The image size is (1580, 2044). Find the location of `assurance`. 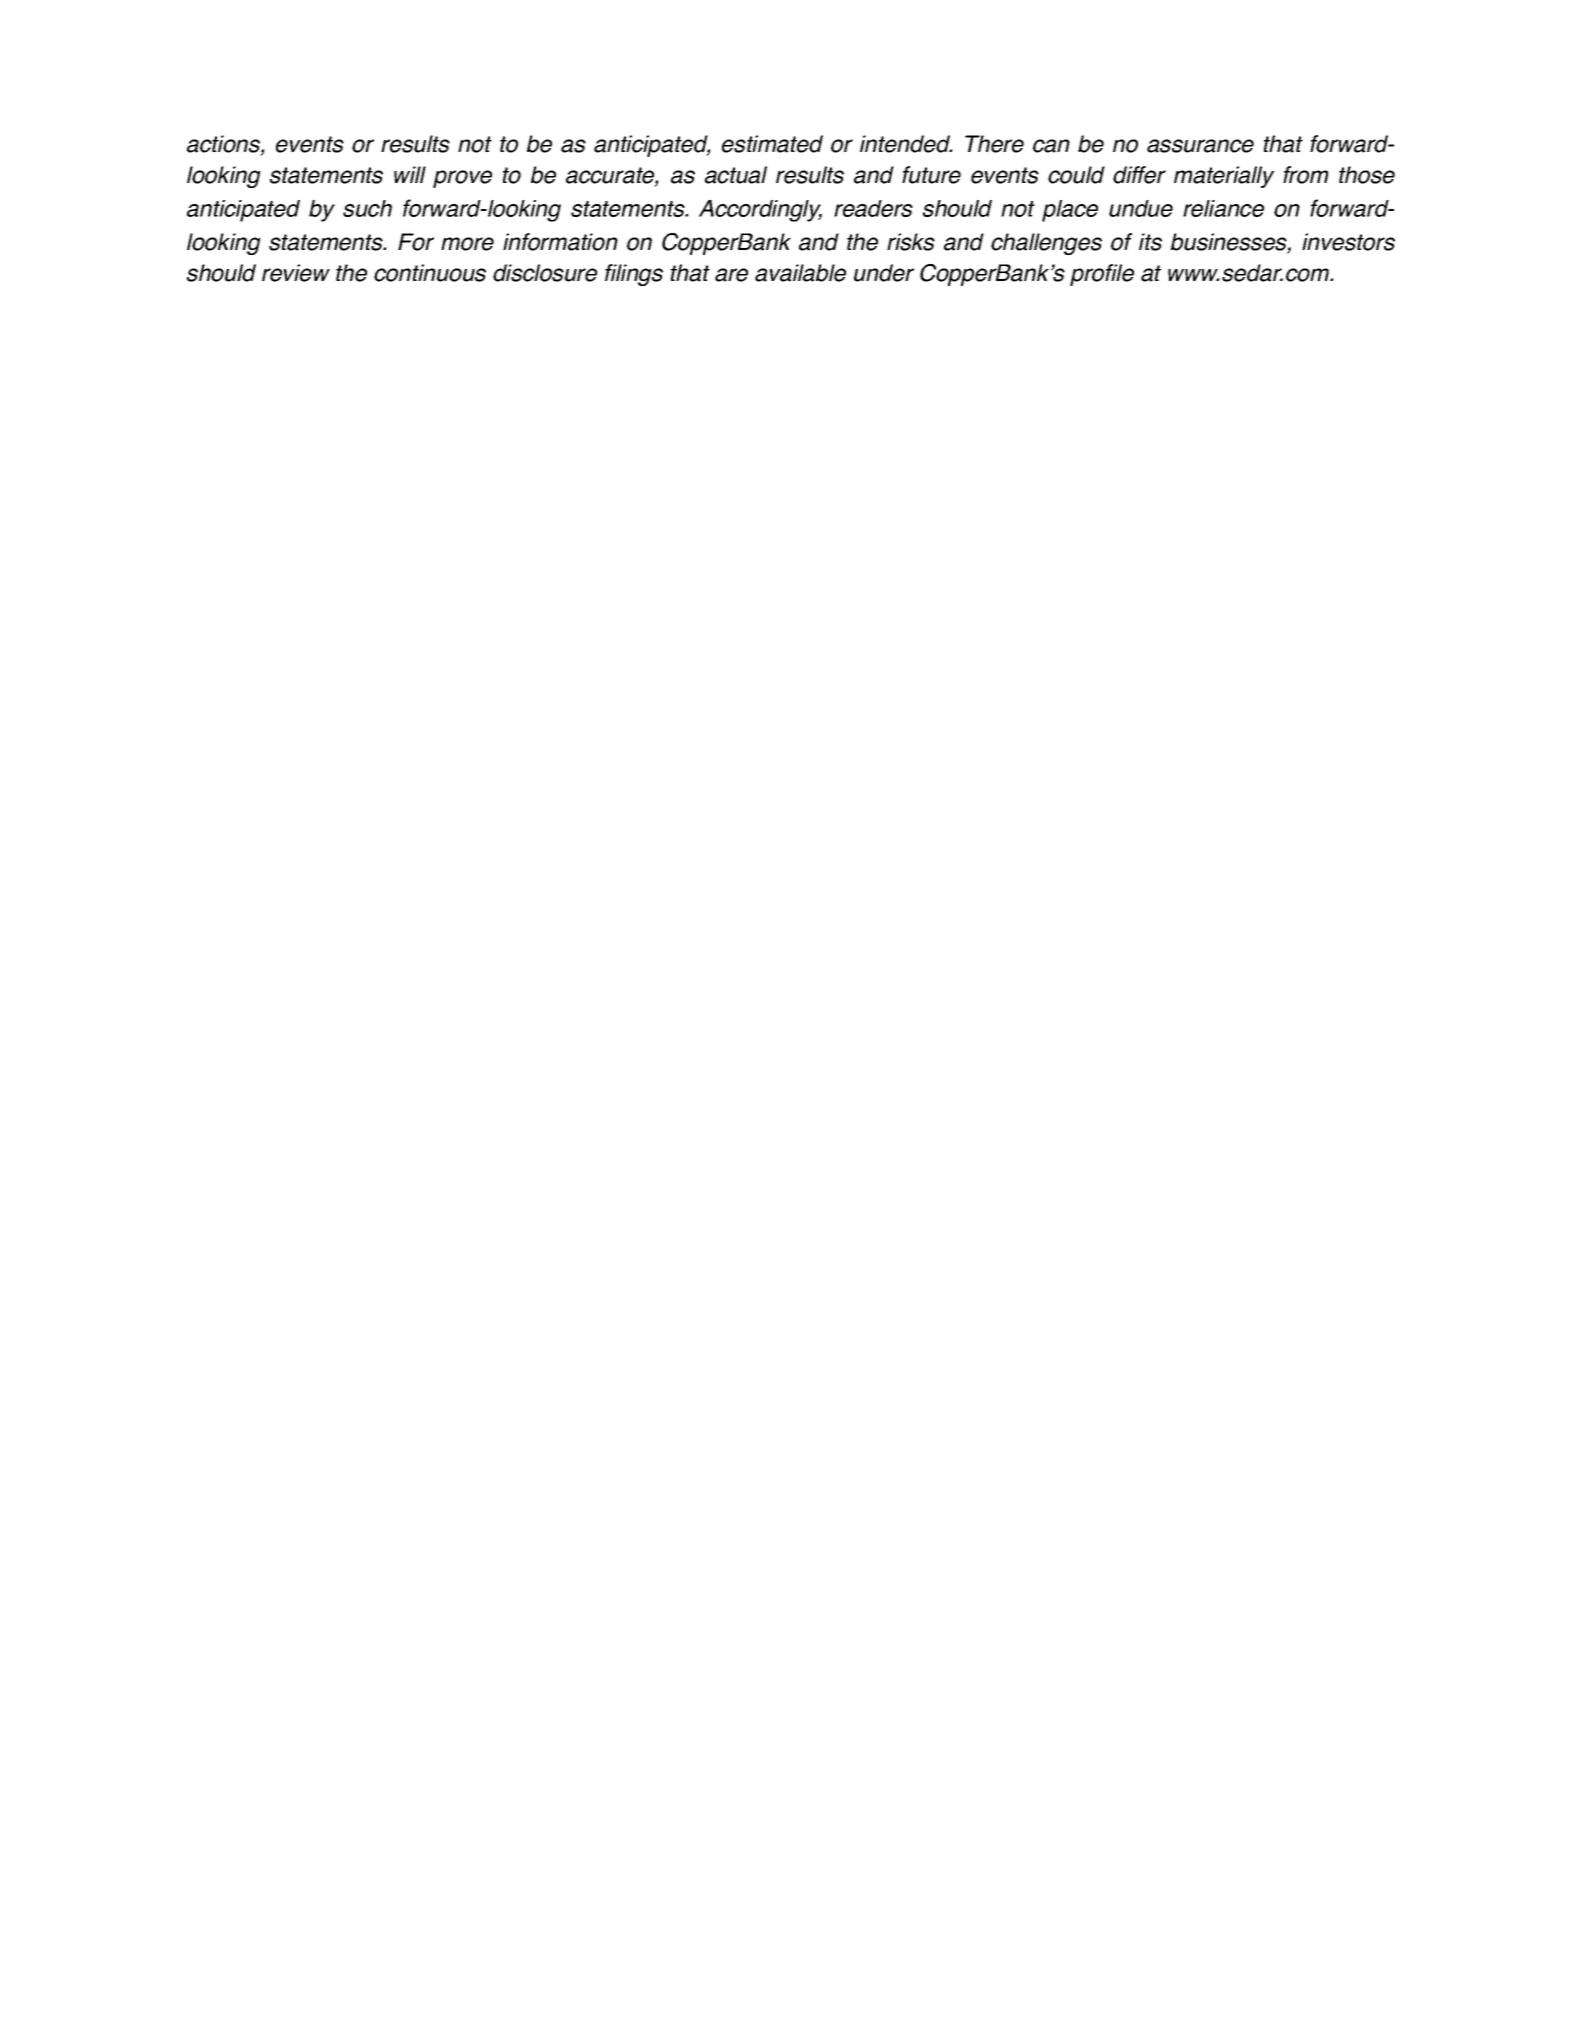

assurance is located at coordinates (1200, 146).
